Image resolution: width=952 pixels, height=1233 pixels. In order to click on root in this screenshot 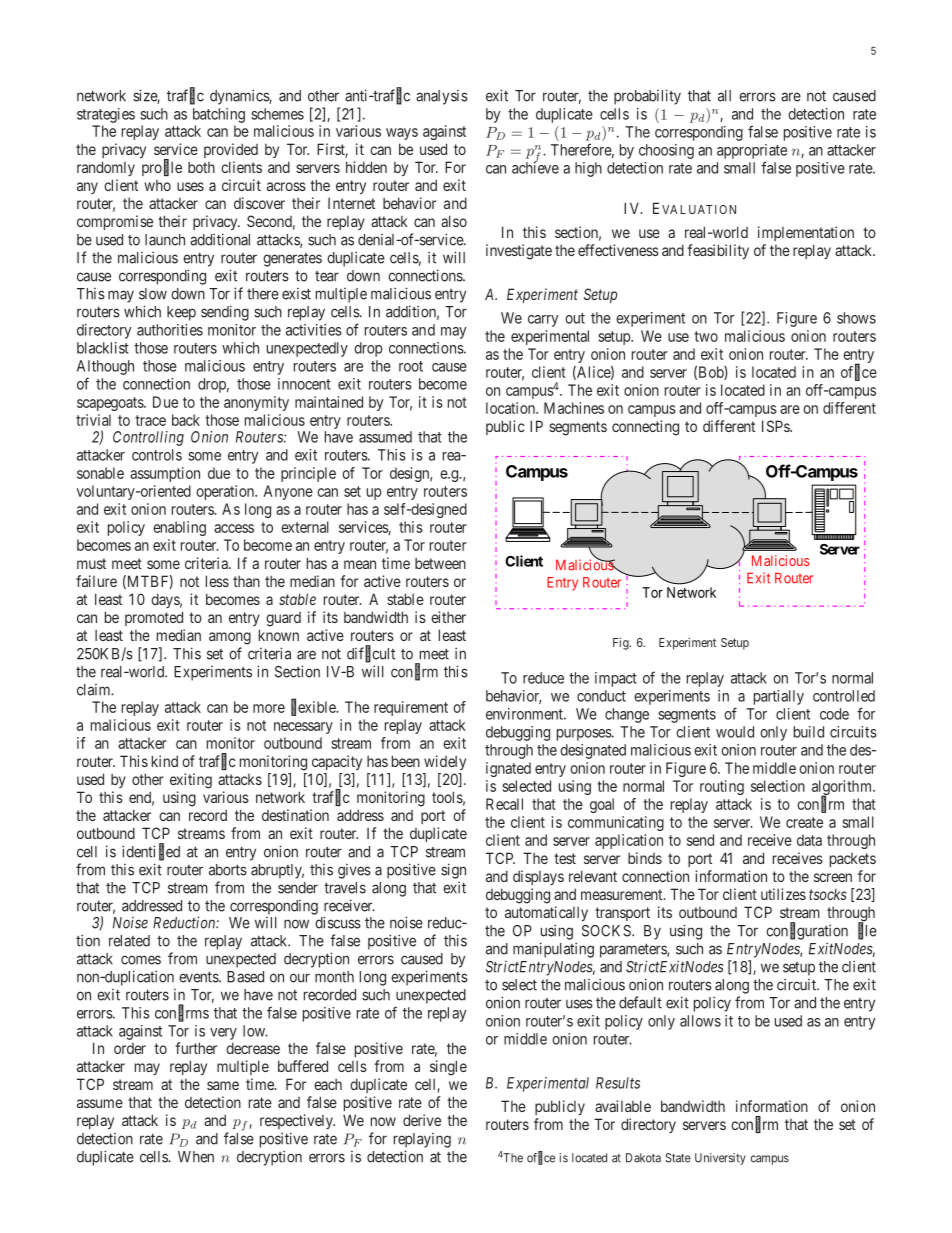, I will do `click(411, 366)`.
